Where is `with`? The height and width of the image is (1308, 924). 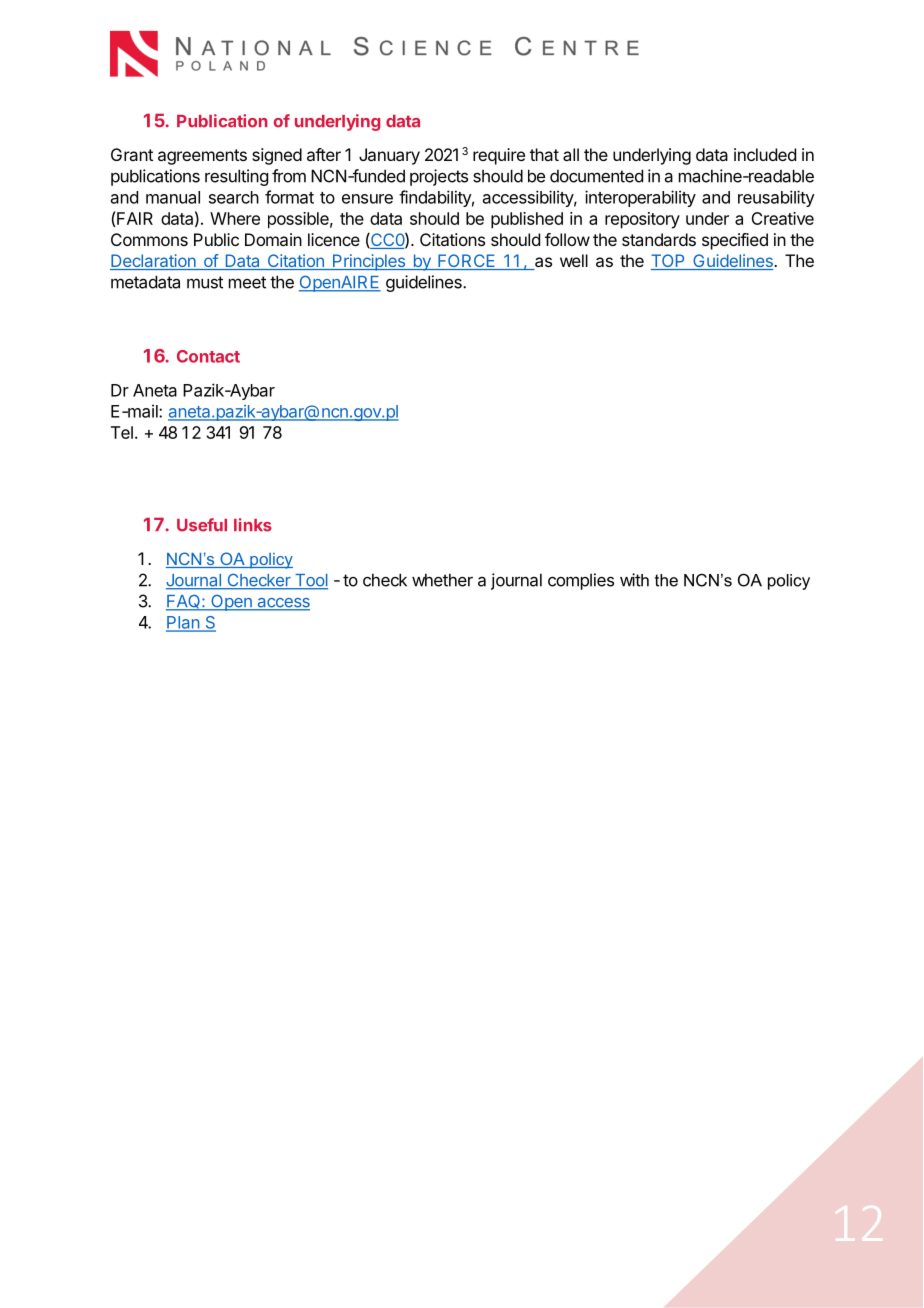 with is located at coordinates (634, 580).
